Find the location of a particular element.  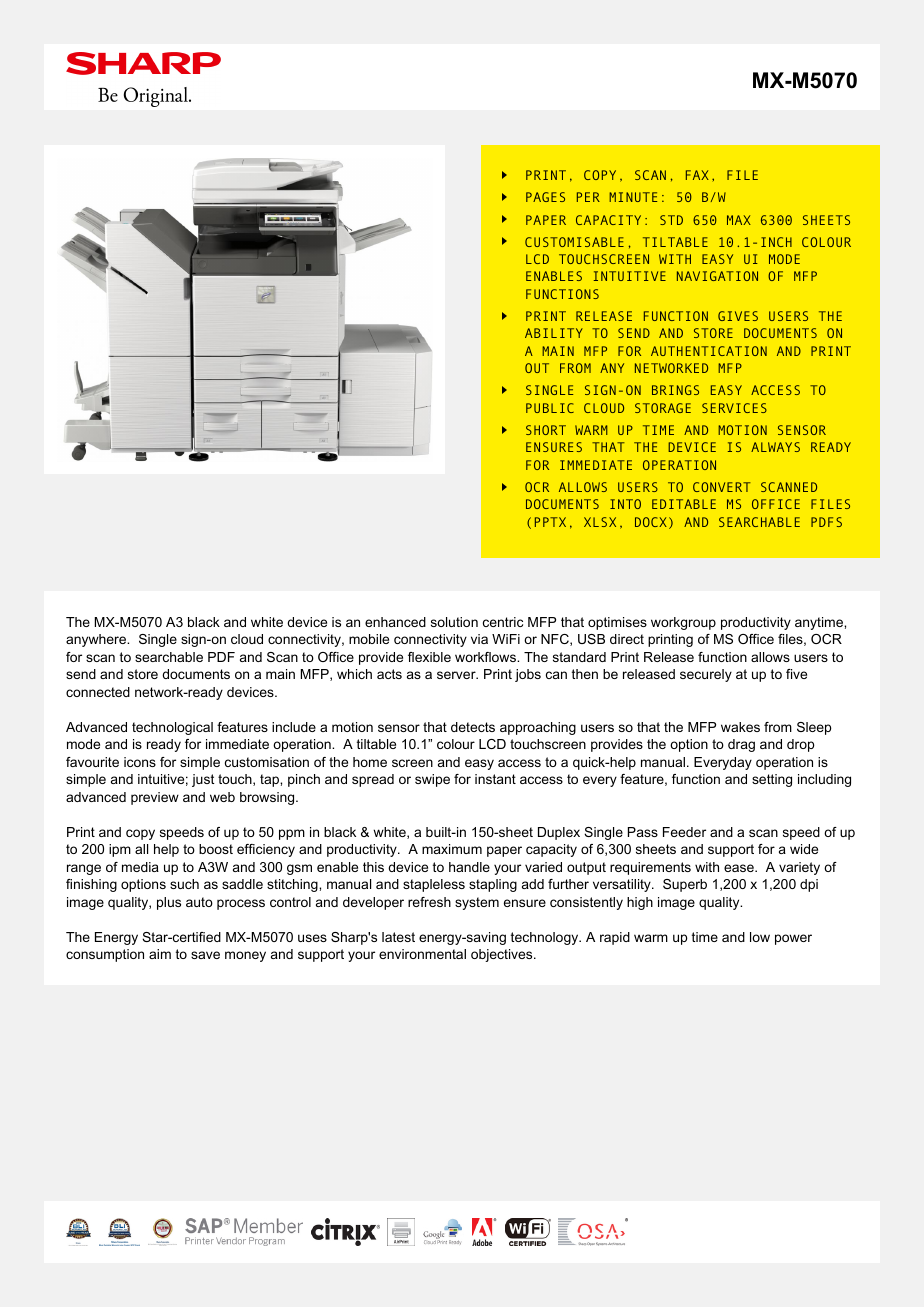

solution is located at coordinates (454, 622).
